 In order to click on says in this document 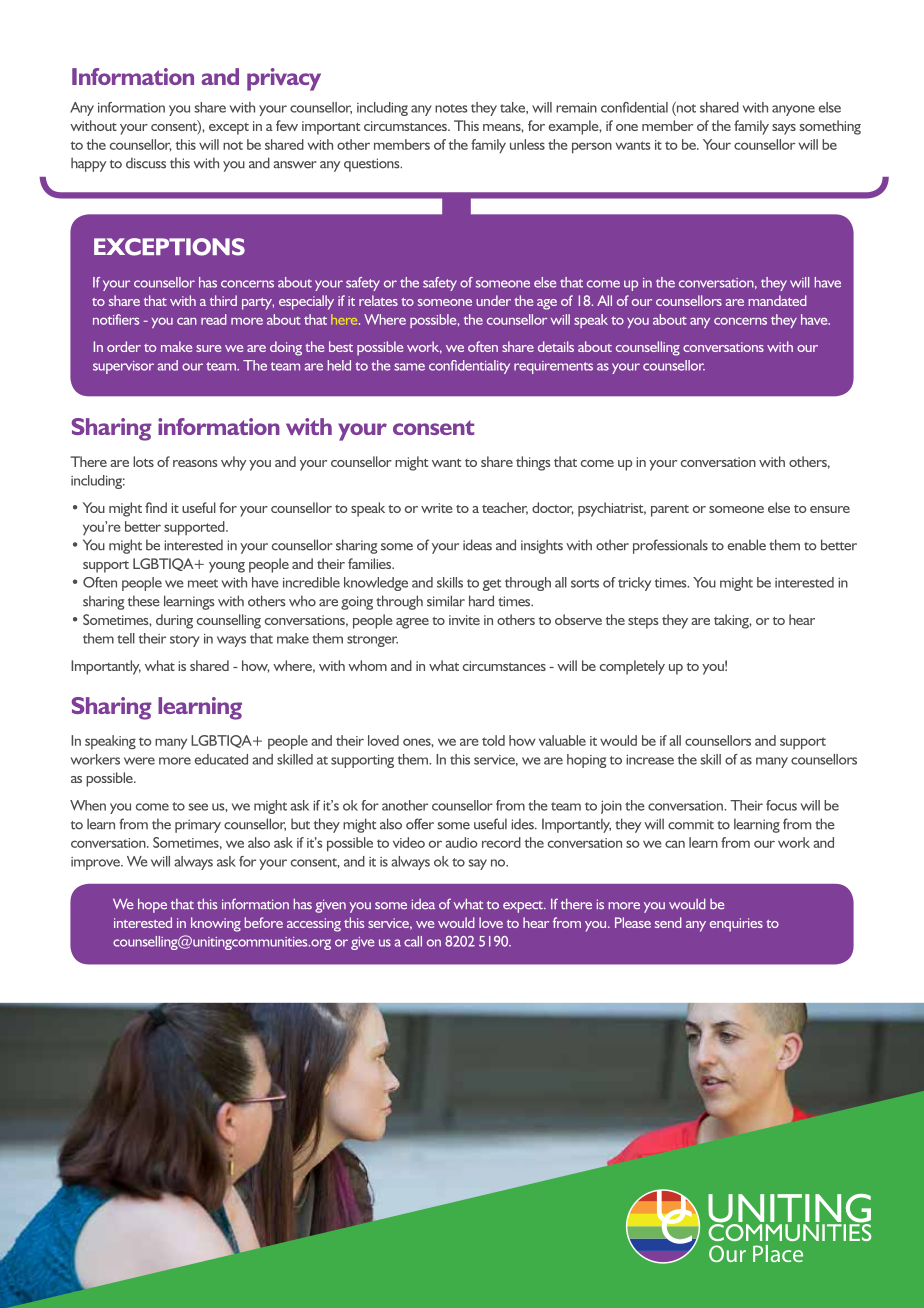, I will do `click(784, 129)`.
